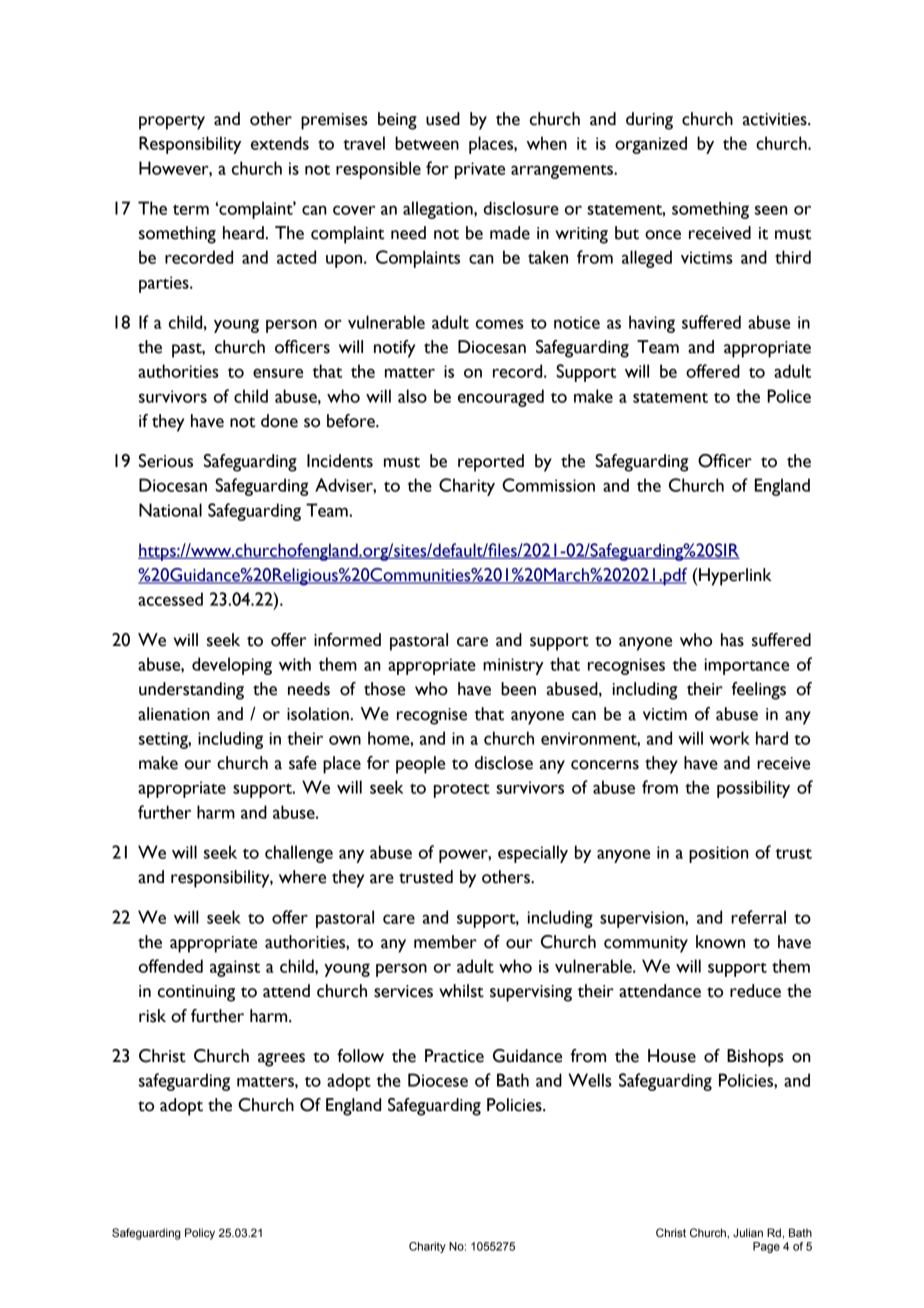 The height and width of the document is (1308, 924). What do you see at coordinates (720, 942) in the document?
I see `known` at bounding box center [720, 942].
